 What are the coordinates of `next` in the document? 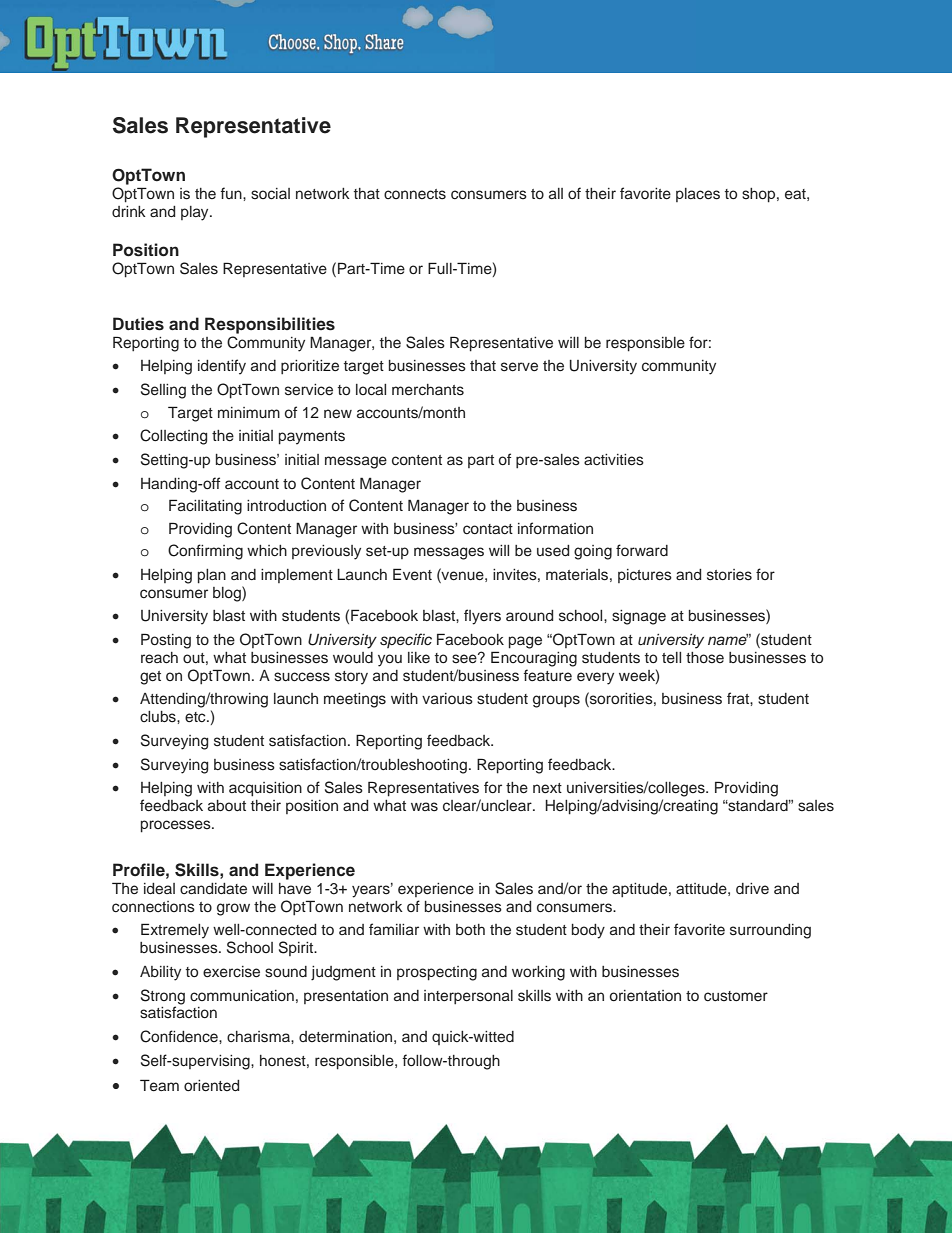 It's located at (547, 788).
